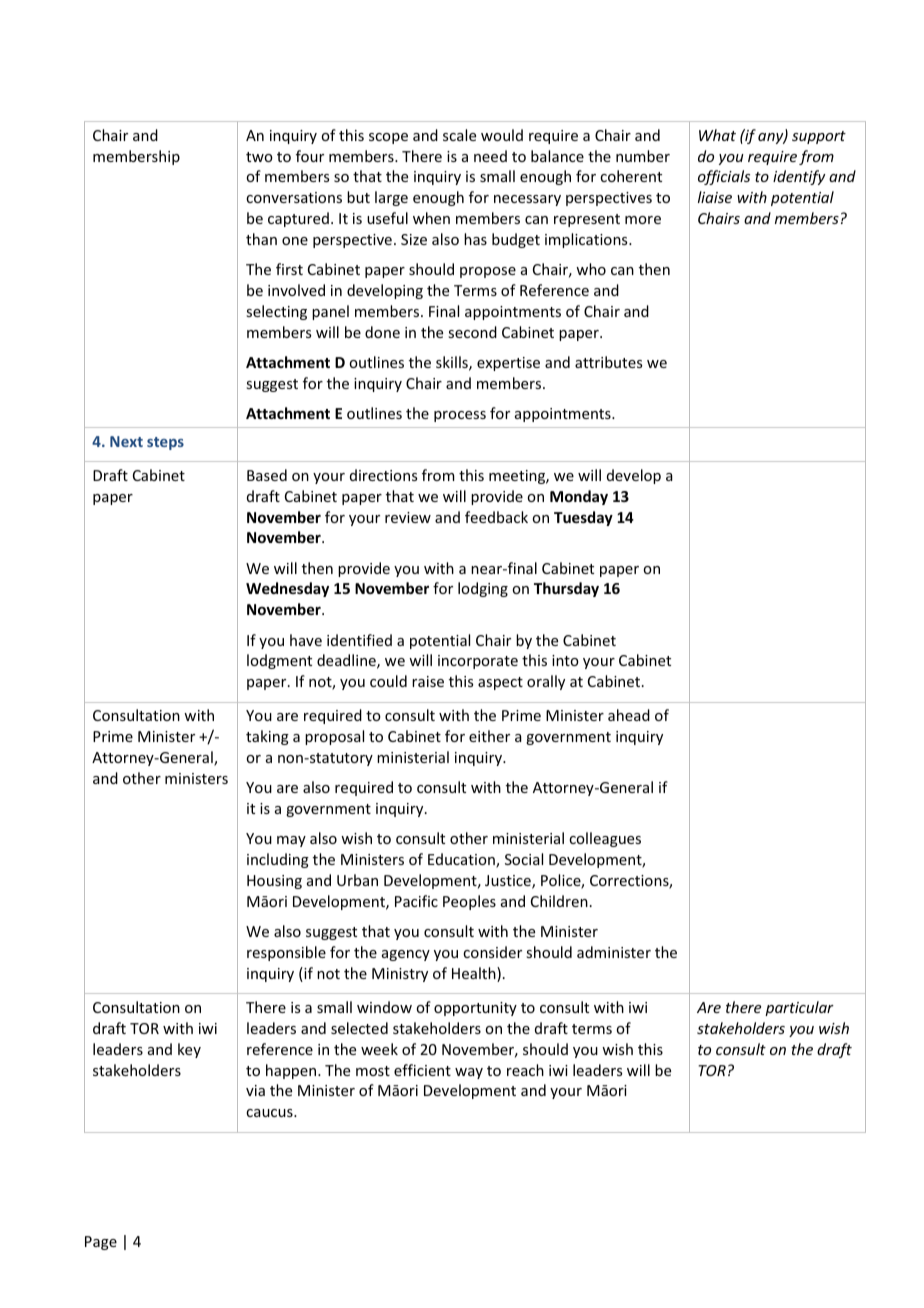  Describe the element at coordinates (428, 681) in the screenshot. I see `raise` at that location.
